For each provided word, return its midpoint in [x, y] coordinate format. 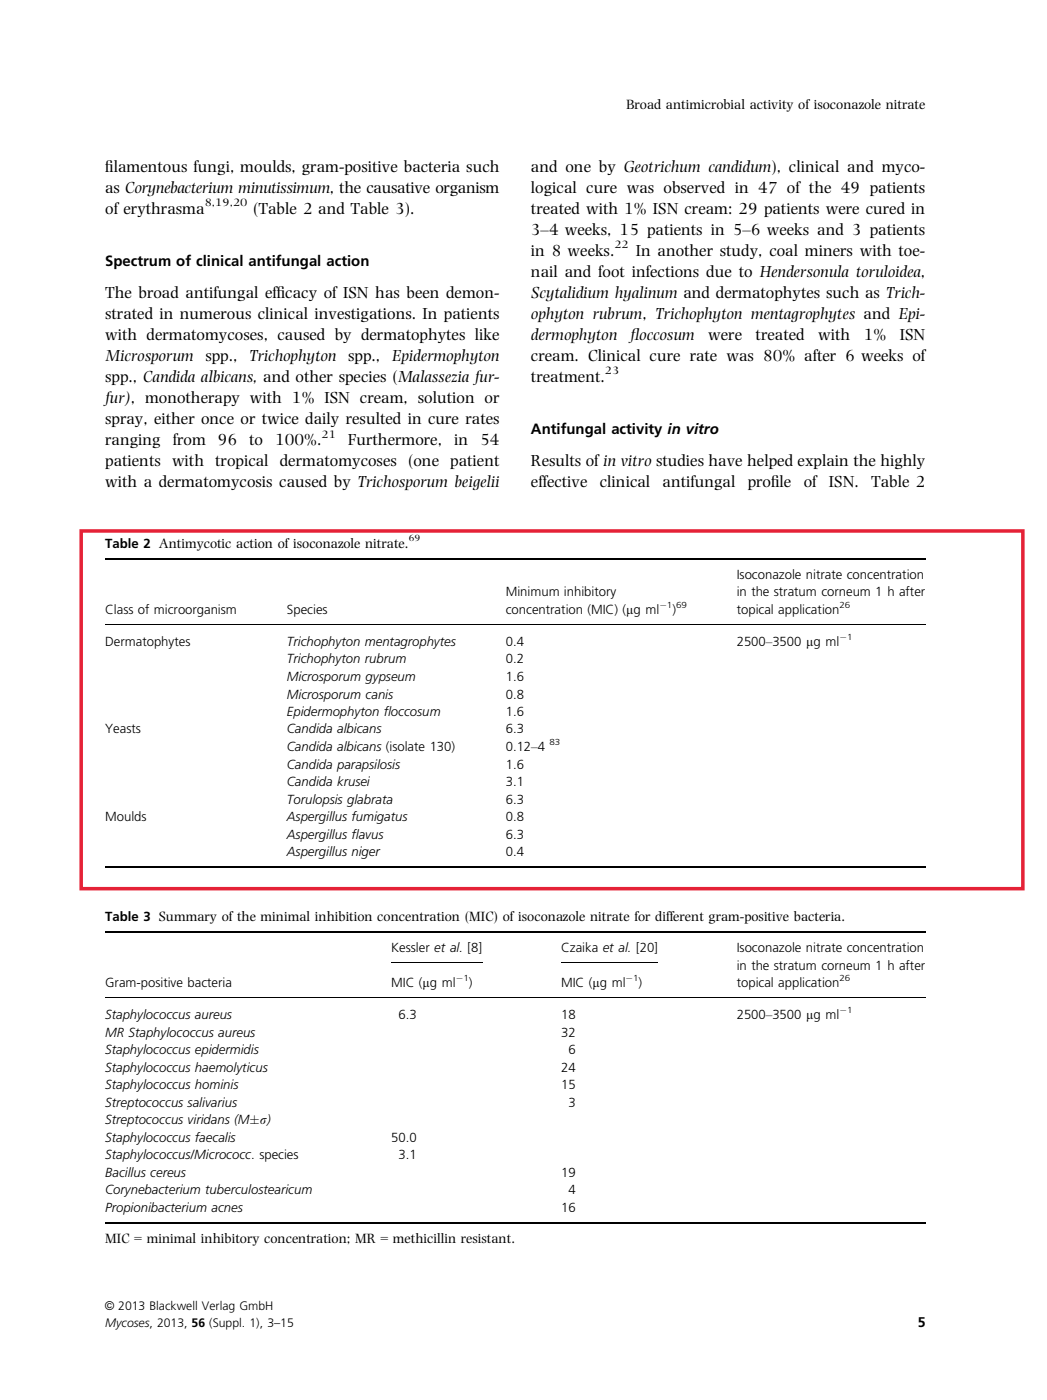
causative [398, 187]
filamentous [146, 166]
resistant [487, 1238]
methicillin [424, 1238]
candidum [740, 166]
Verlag [218, 1307]
